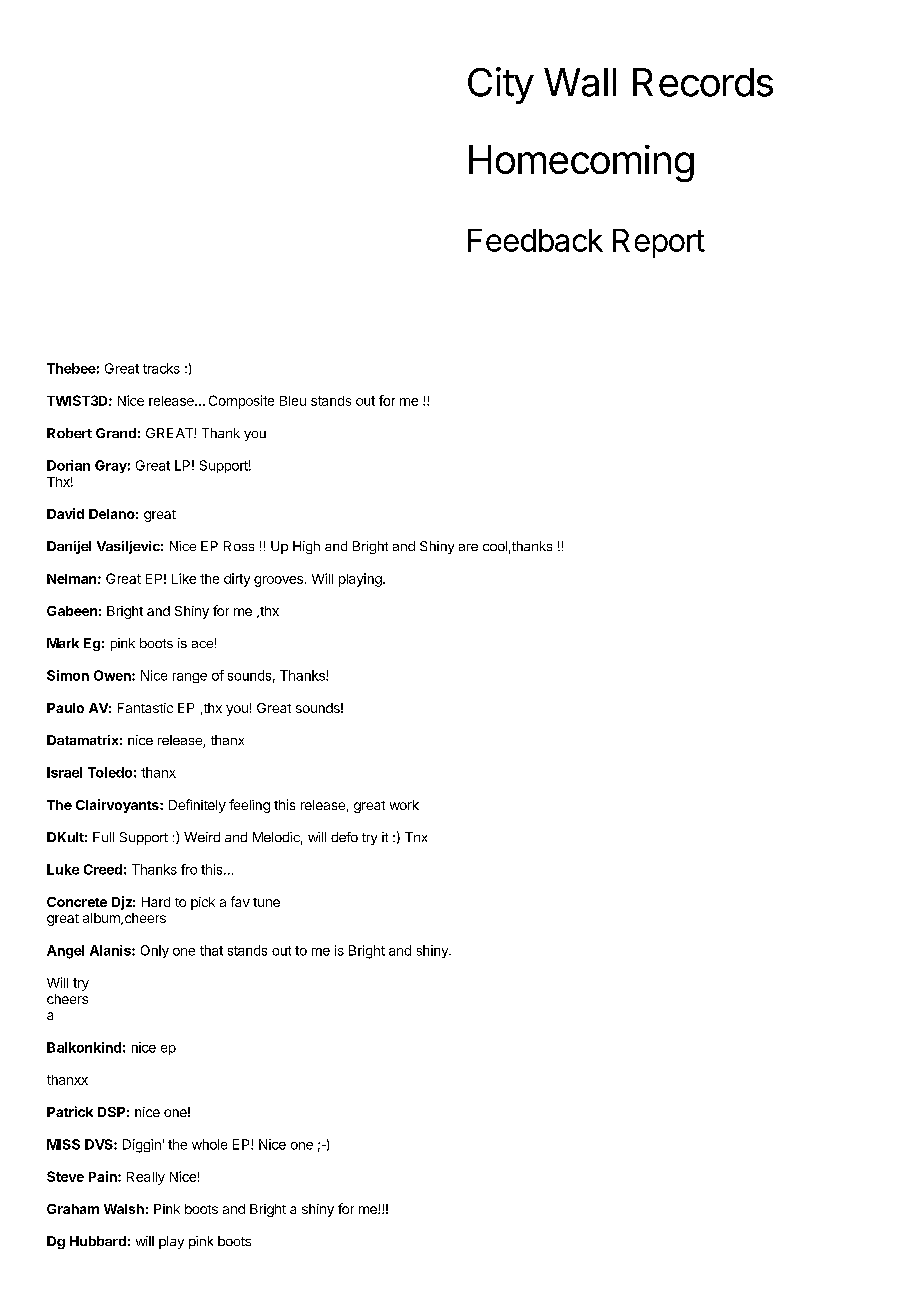  What do you see at coordinates (116, 433) in the screenshot?
I see `Grand` at bounding box center [116, 433].
